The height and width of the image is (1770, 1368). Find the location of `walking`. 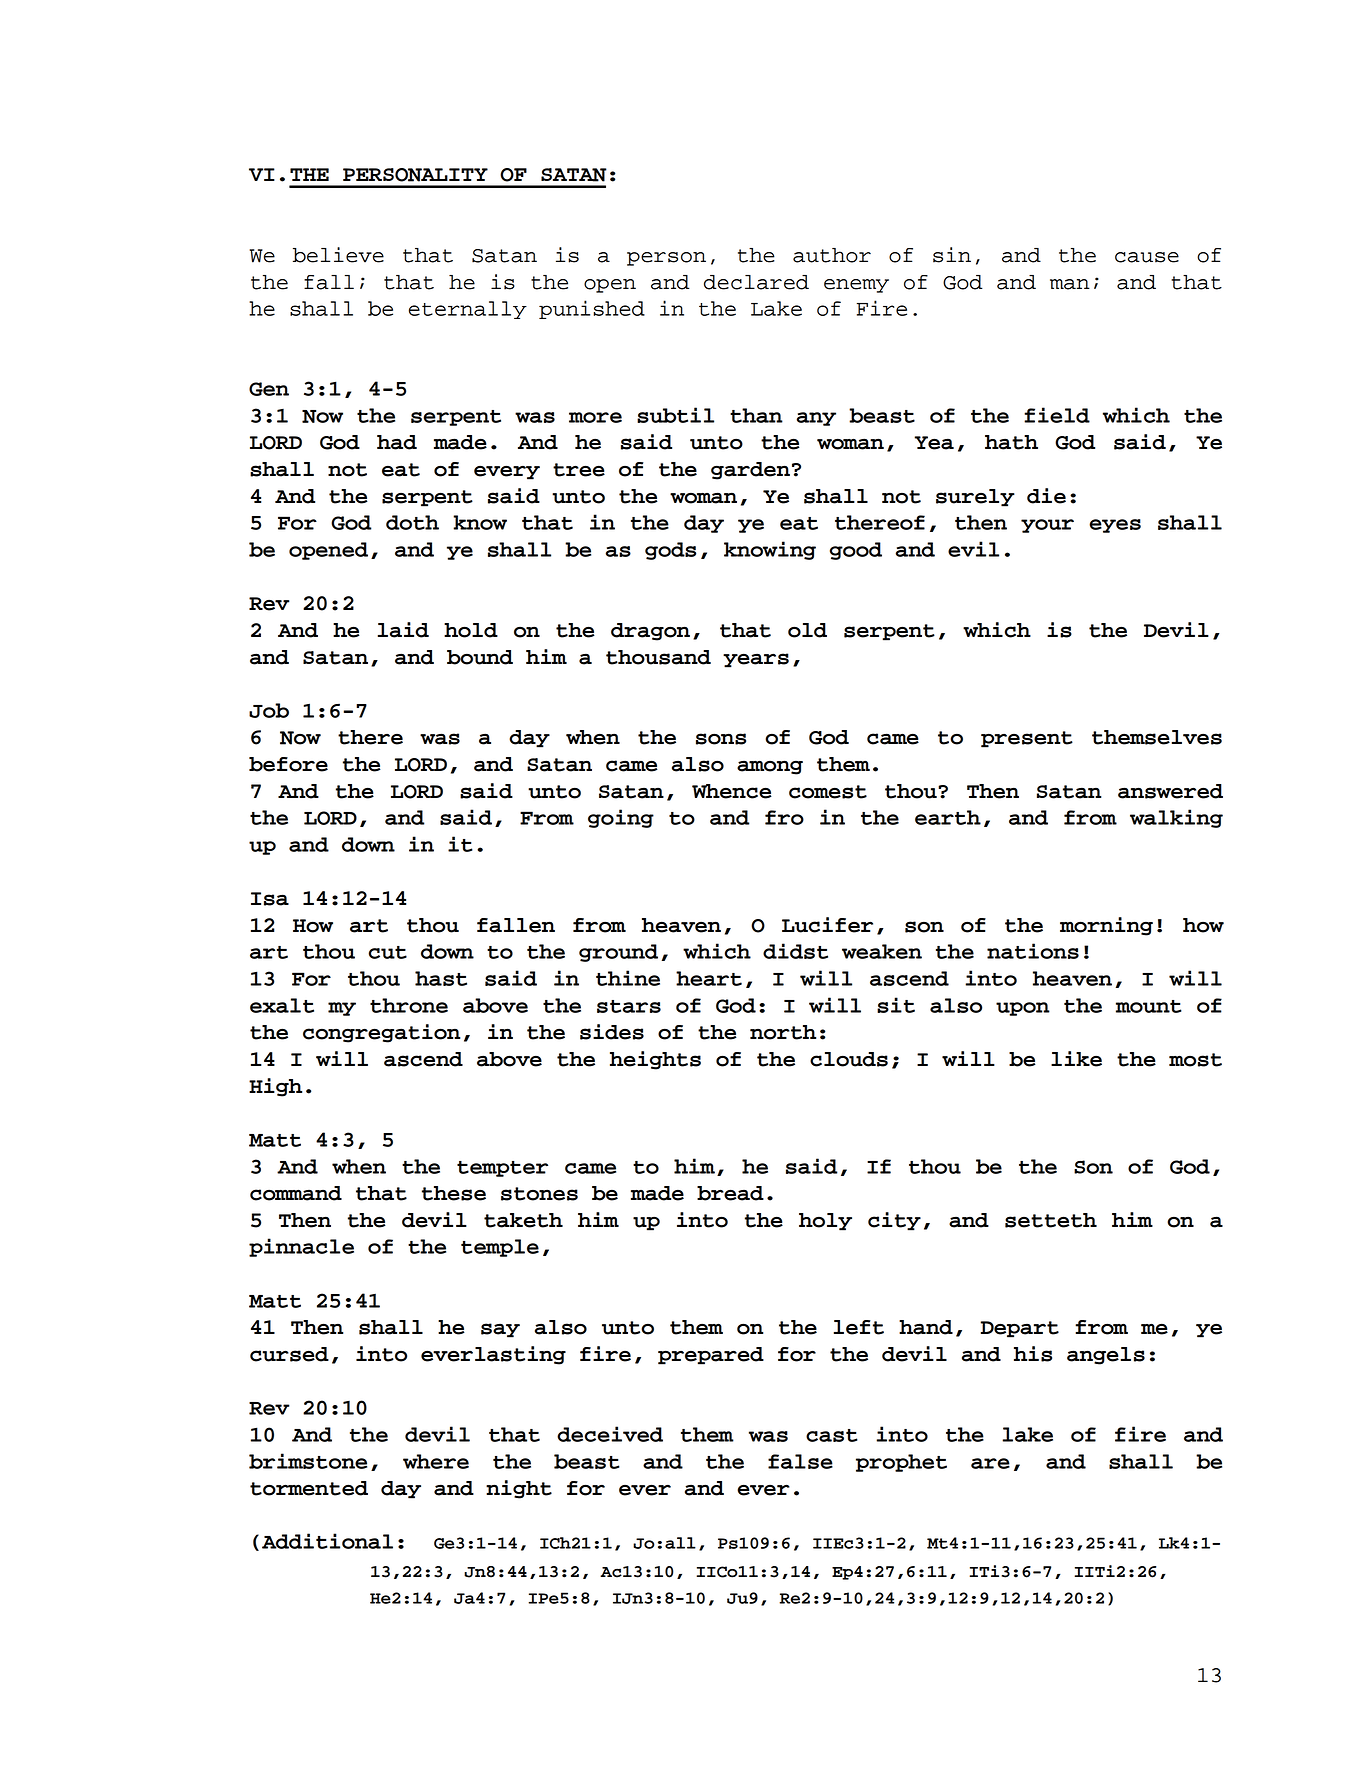

walking is located at coordinates (1176, 818).
